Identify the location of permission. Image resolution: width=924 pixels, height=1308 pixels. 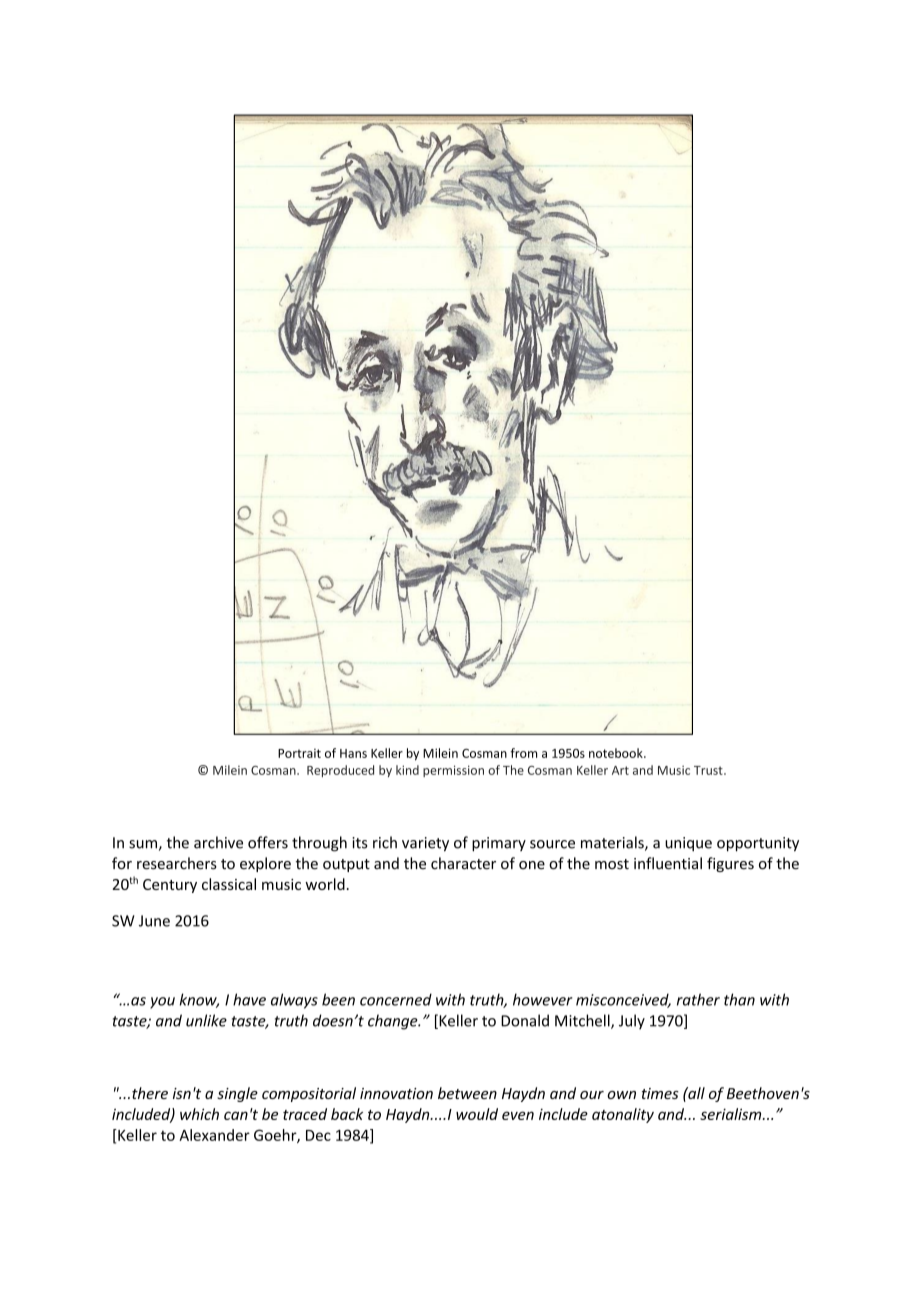
(453, 771).
